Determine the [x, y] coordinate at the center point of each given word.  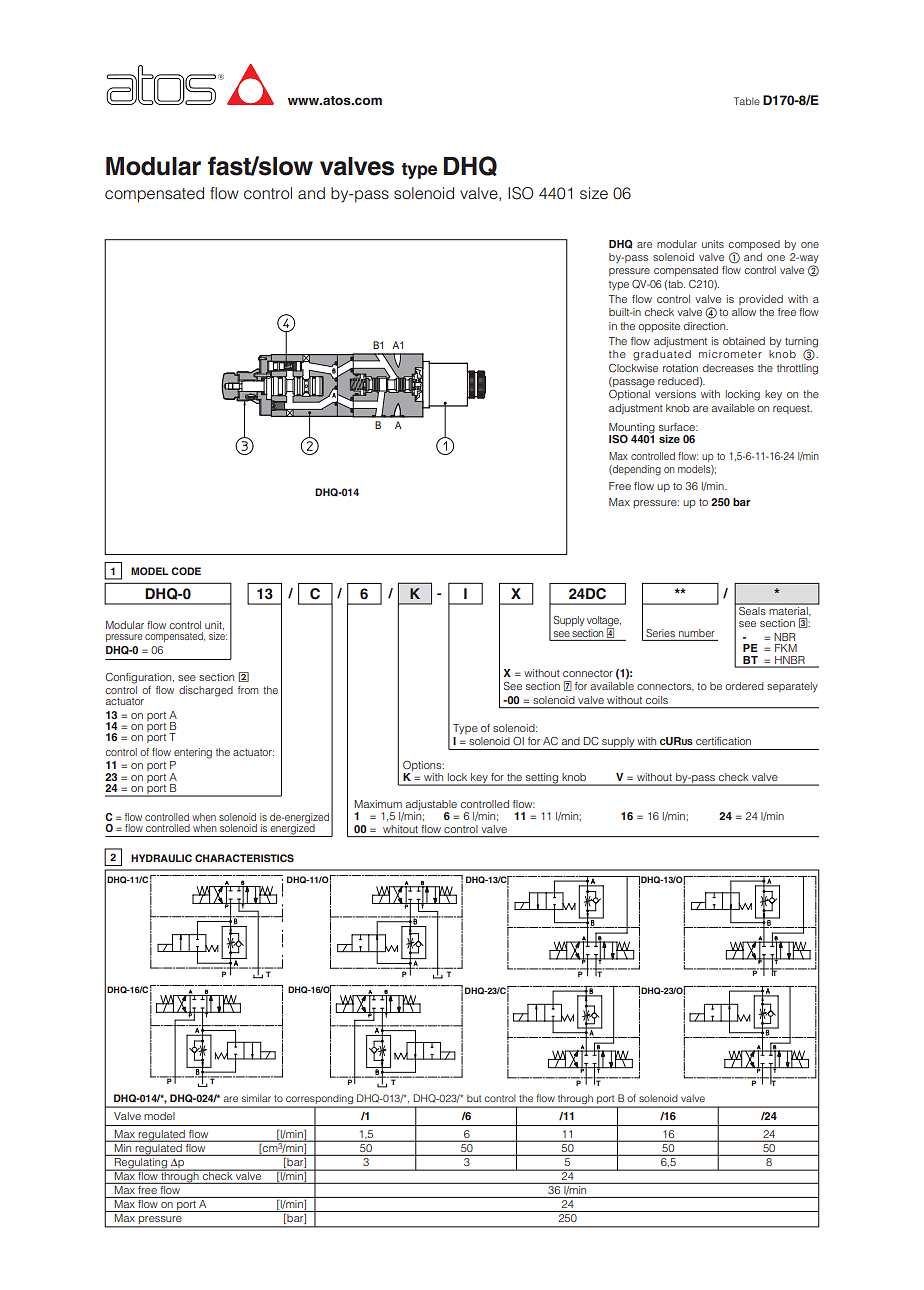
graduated [662, 355]
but [474, 1098]
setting [542, 779]
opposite [659, 327]
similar [256, 1098]
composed [754, 245]
